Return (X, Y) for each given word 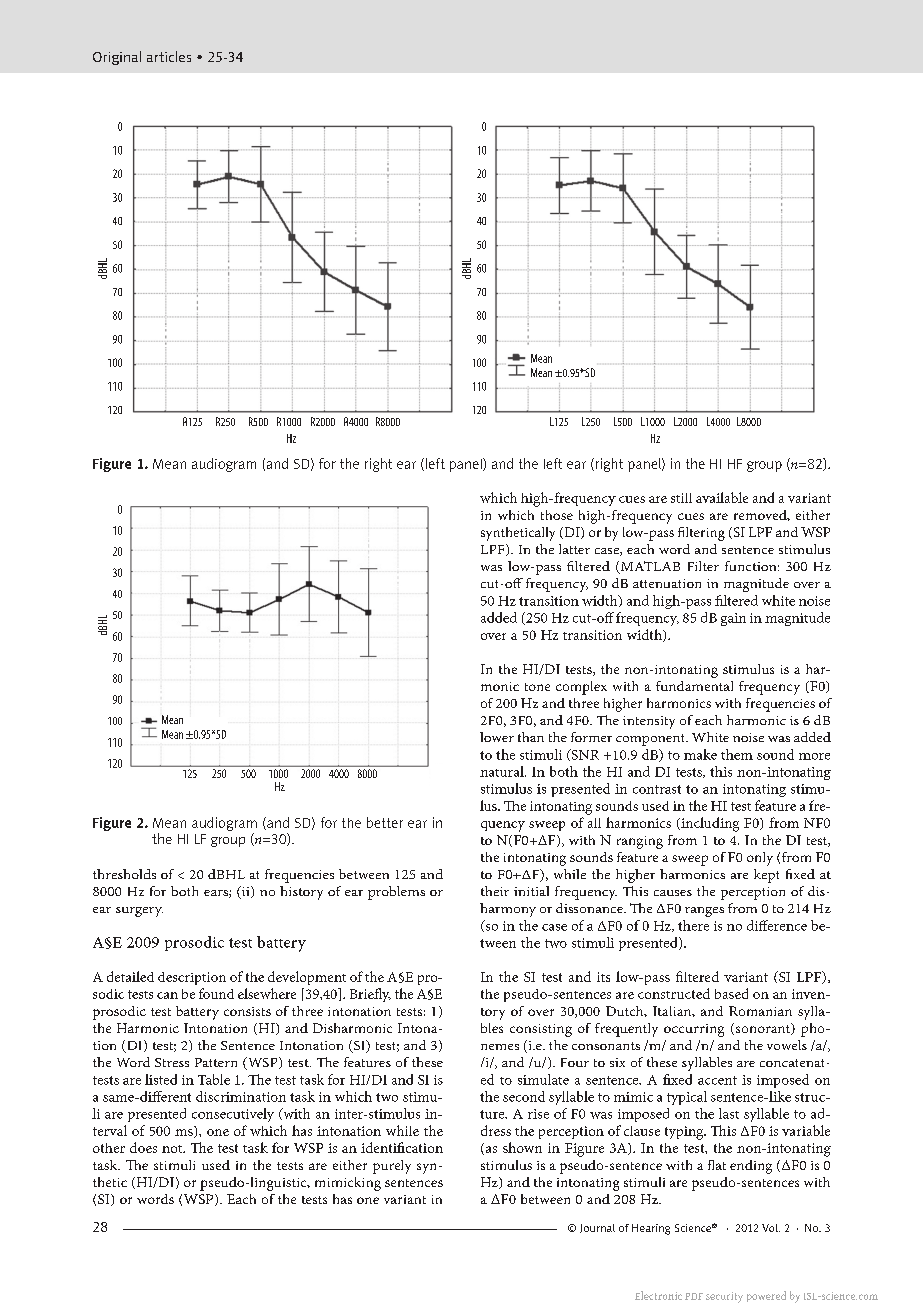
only (760, 859)
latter (574, 549)
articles (169, 56)
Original (117, 58)
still (681, 498)
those (557, 515)
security (724, 1297)
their (495, 891)
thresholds (124, 874)
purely (392, 1167)
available (722, 497)
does (143, 1147)
